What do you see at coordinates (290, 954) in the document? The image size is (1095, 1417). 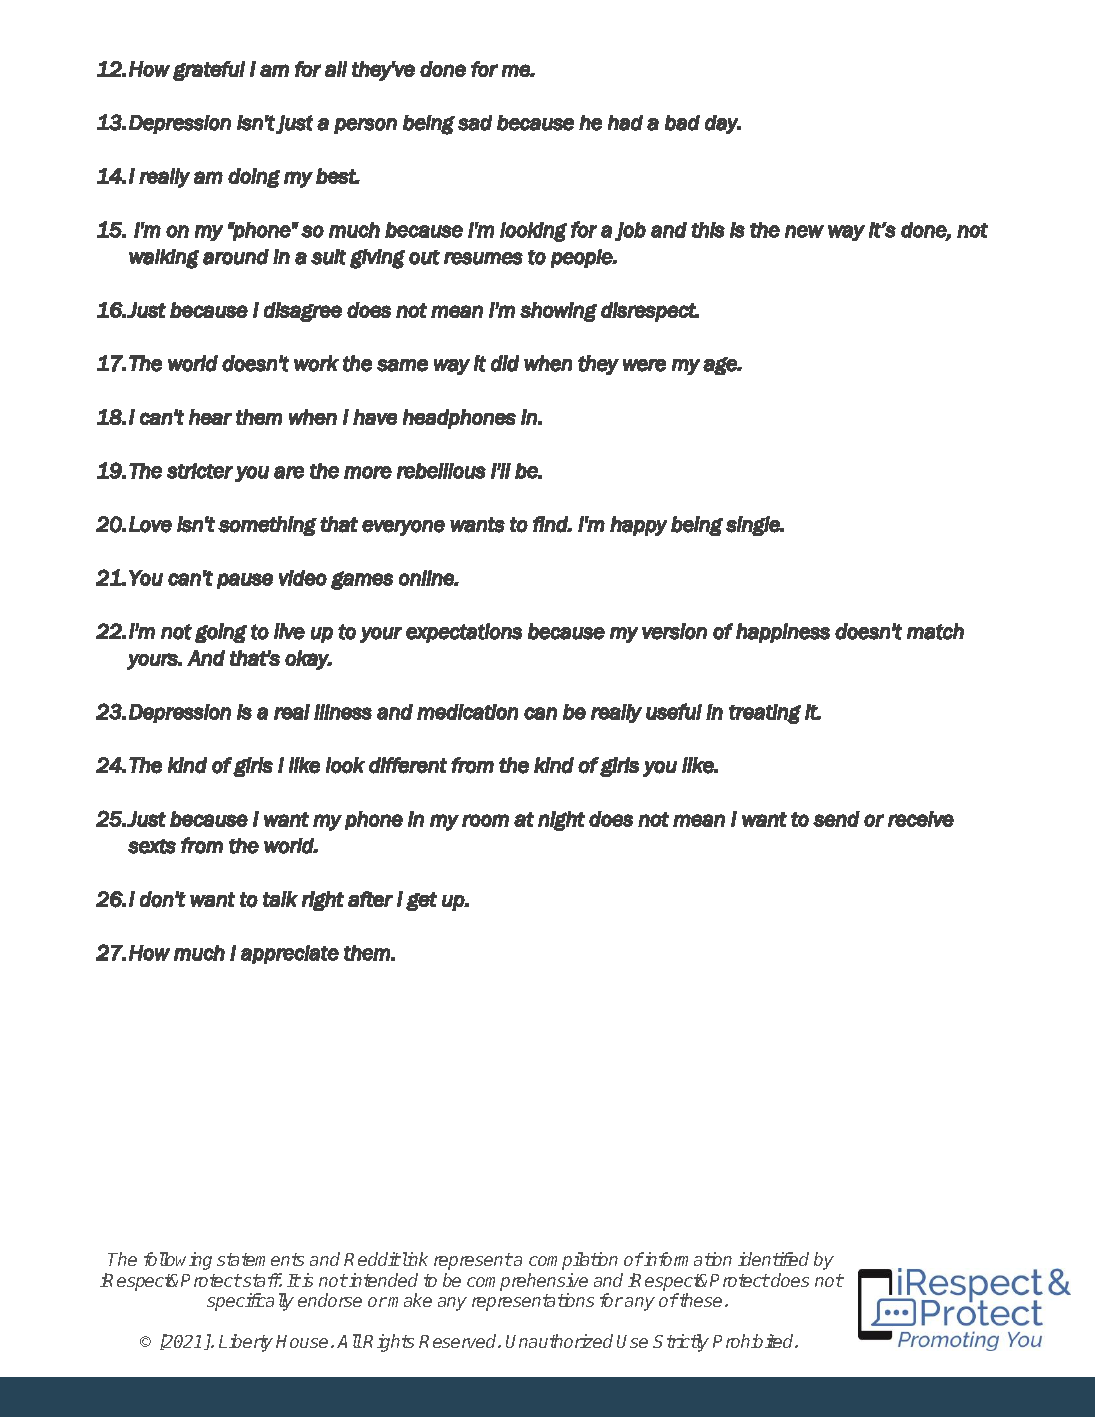 I see `appreciate` at bounding box center [290, 954].
